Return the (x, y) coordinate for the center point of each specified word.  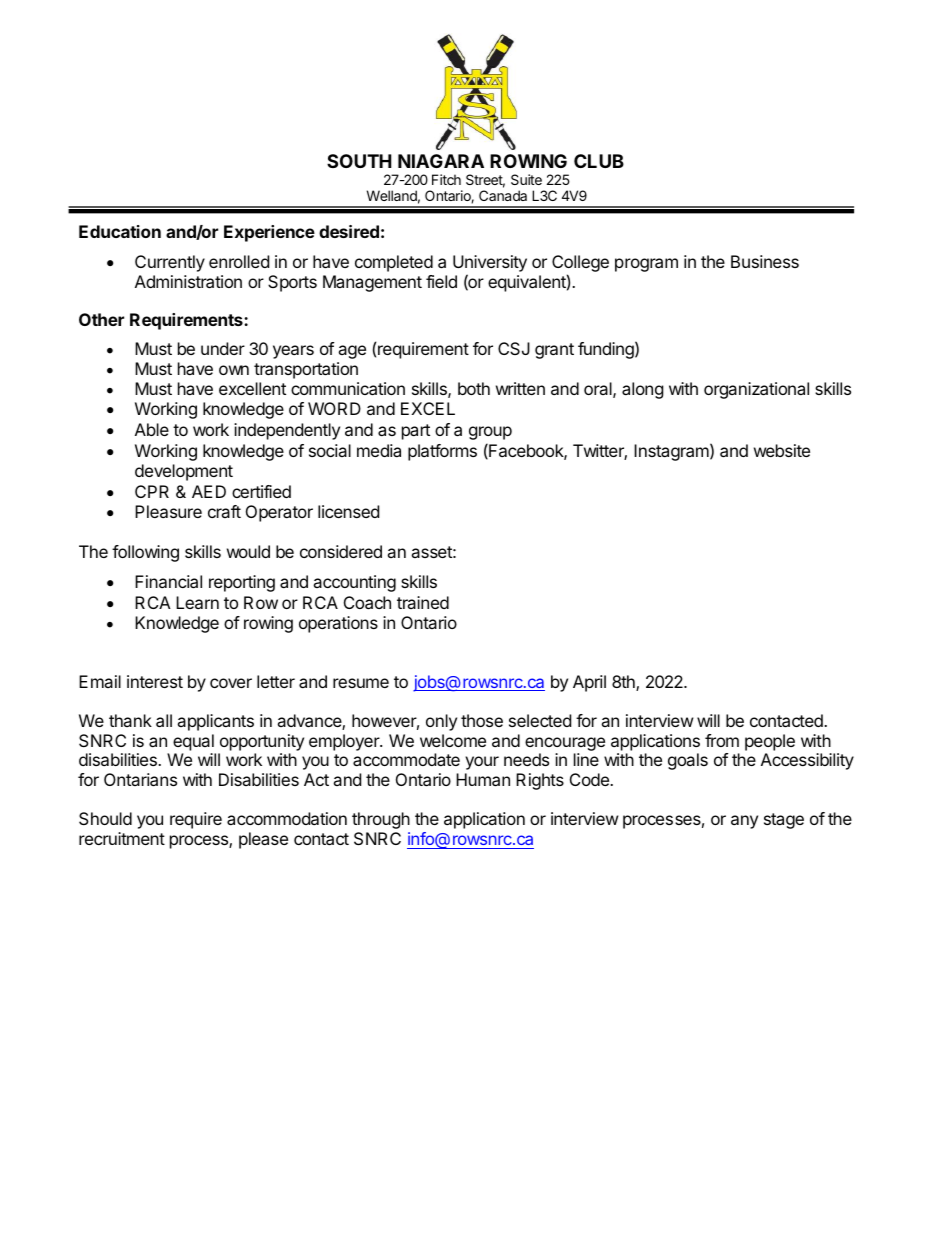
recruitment (122, 838)
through (381, 820)
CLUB (599, 161)
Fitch (446, 179)
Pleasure (168, 511)
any (744, 822)
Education (120, 231)
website (782, 450)
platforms (442, 452)
